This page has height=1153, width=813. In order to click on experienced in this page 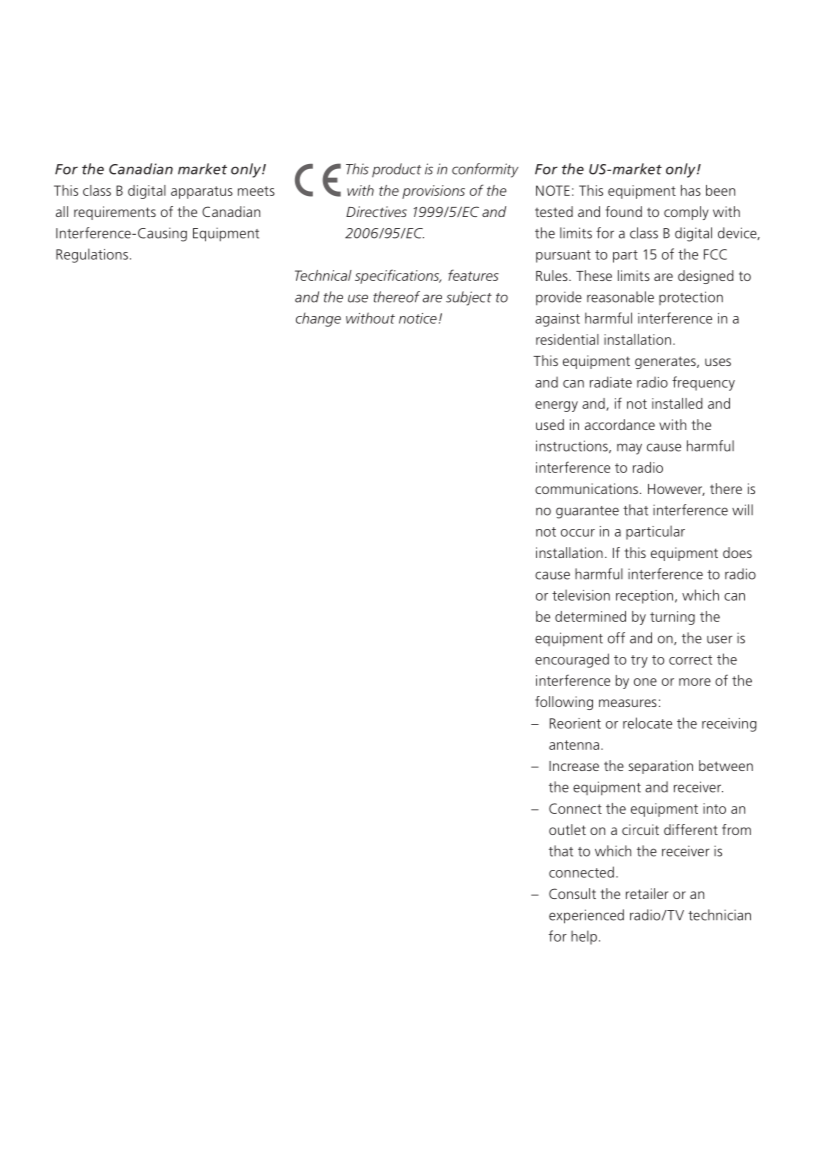, I will do `click(586, 916)`.
